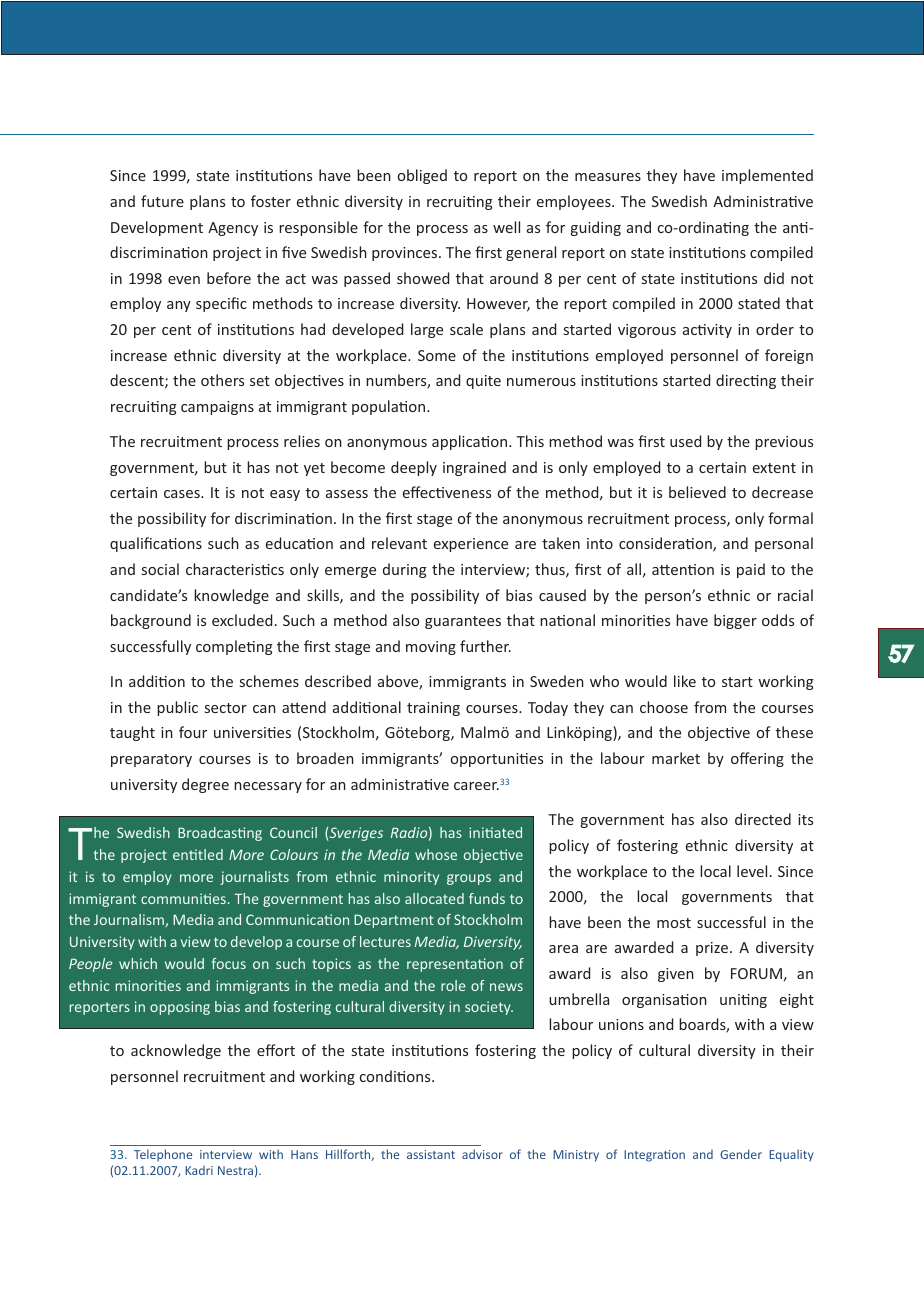 The width and height of the screenshot is (924, 1308). What do you see at coordinates (431, 1154) in the screenshot?
I see `assistant` at bounding box center [431, 1154].
